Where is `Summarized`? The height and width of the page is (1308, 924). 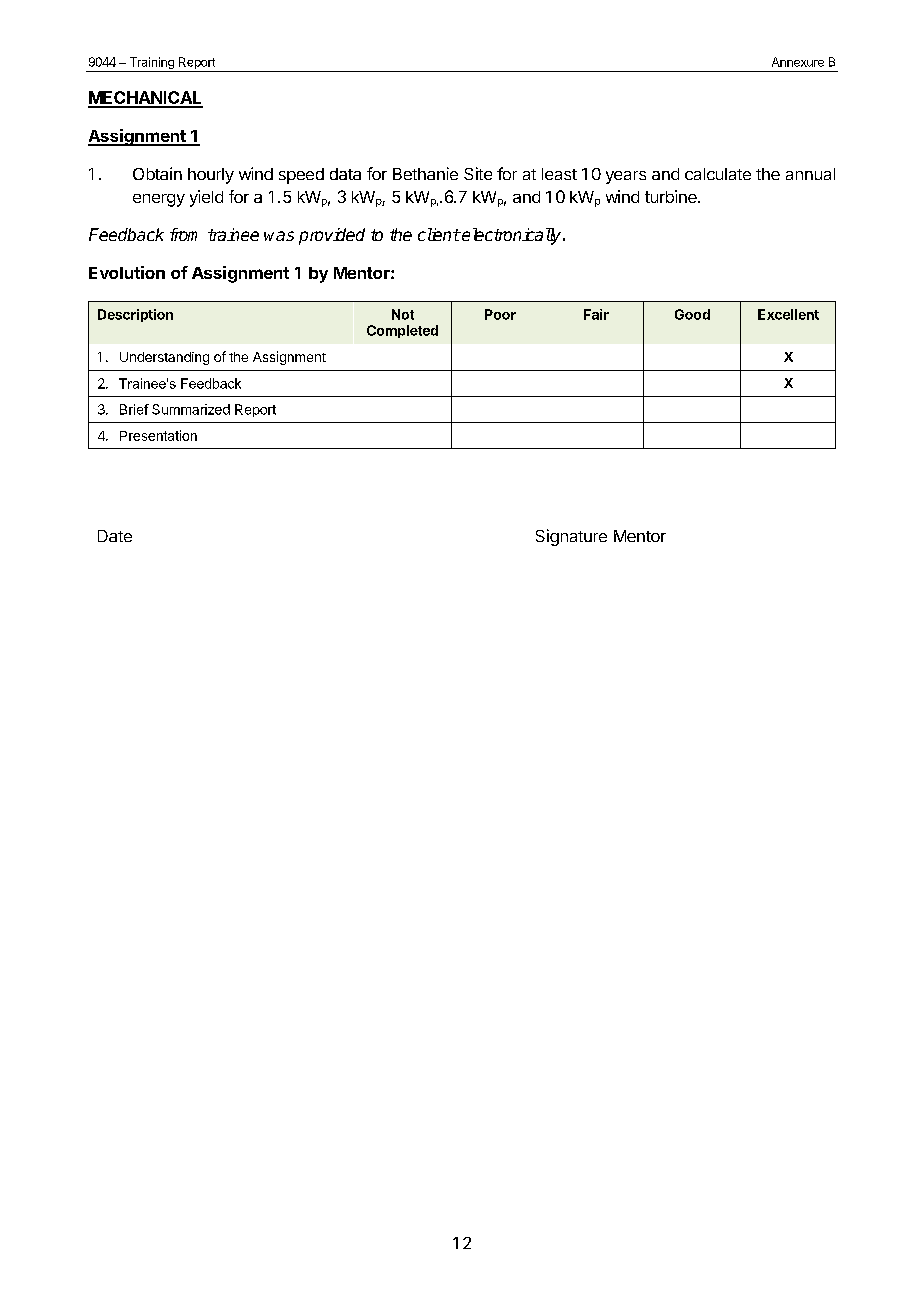 Summarized is located at coordinates (191, 409).
